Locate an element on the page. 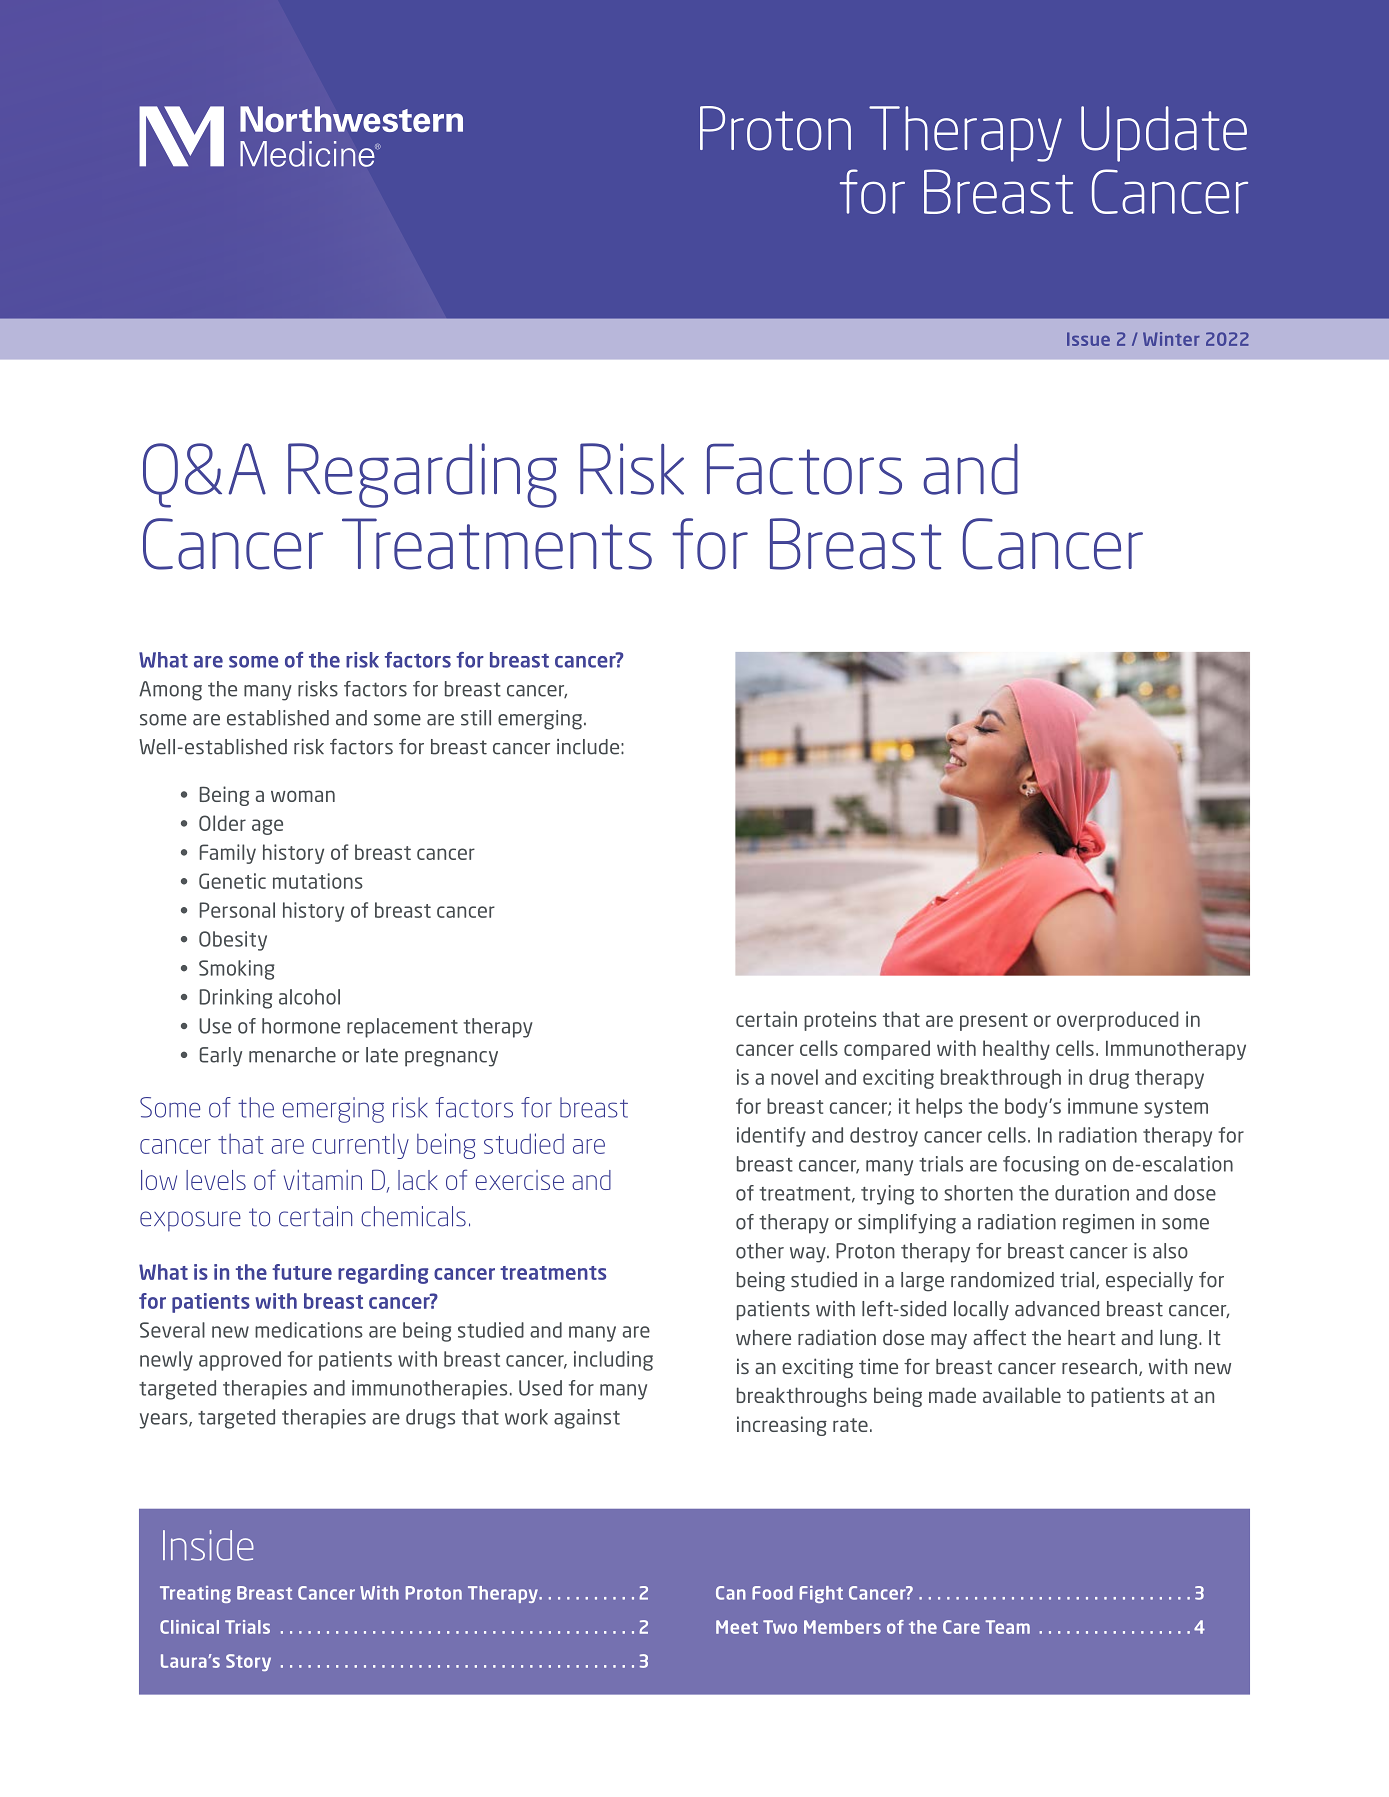  Winter is located at coordinates (1171, 339).
